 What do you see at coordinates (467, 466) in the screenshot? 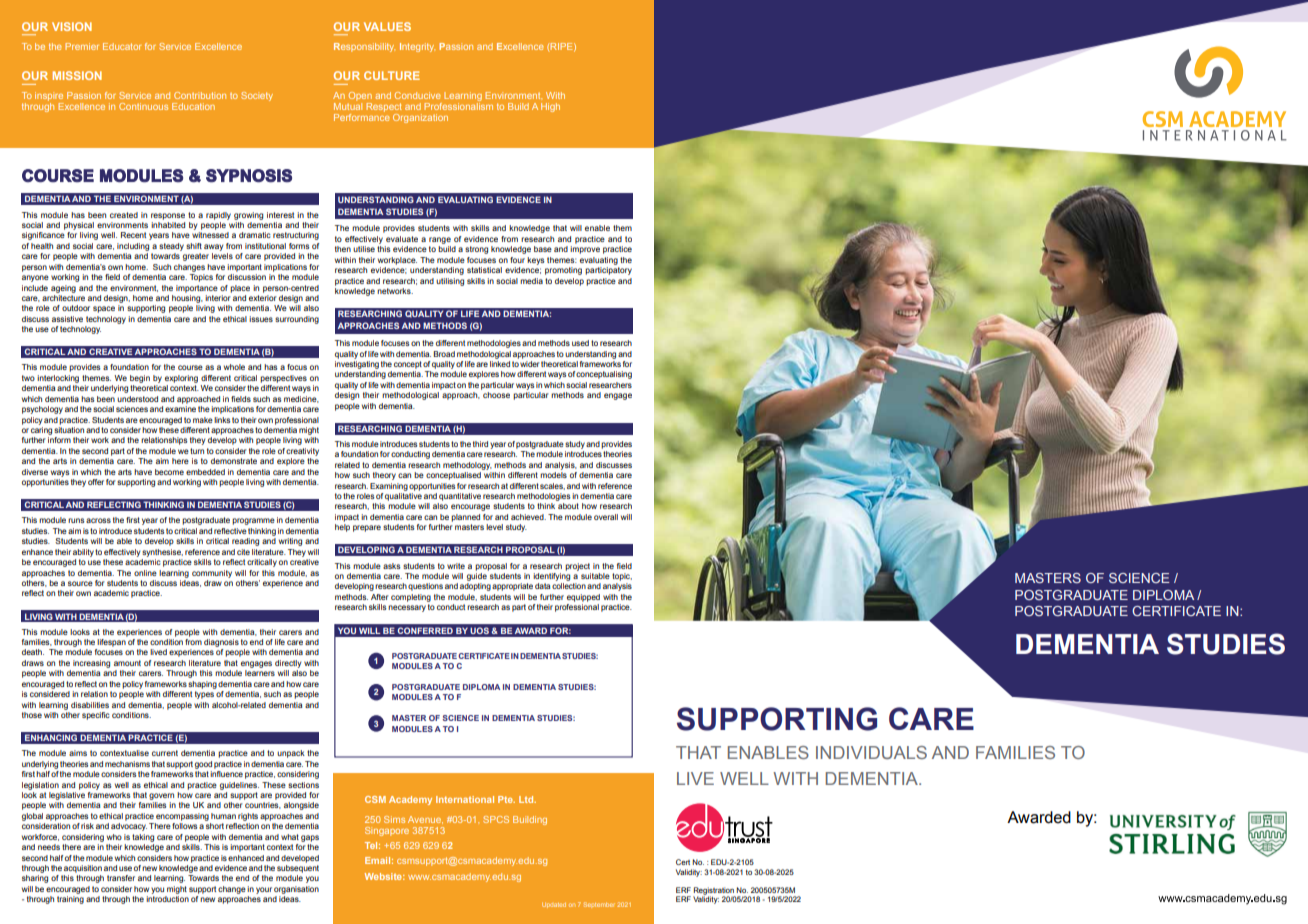
I see `methodology` at bounding box center [467, 466].
